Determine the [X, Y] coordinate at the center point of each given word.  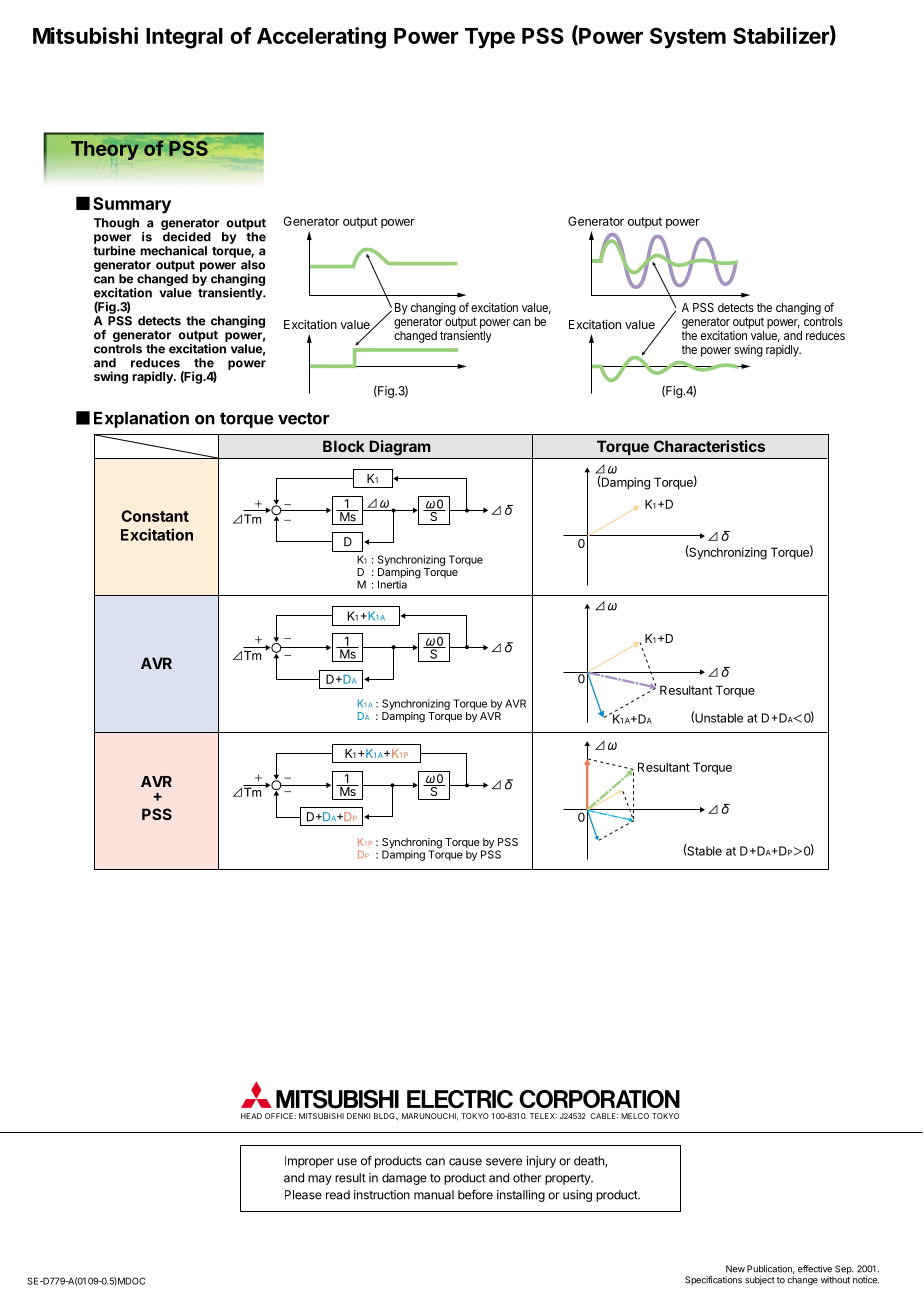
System [688, 38]
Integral [184, 38]
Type [490, 38]
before [475, 1195]
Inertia [392, 584]
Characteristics [709, 446]
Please [303, 1195]
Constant [155, 516]
